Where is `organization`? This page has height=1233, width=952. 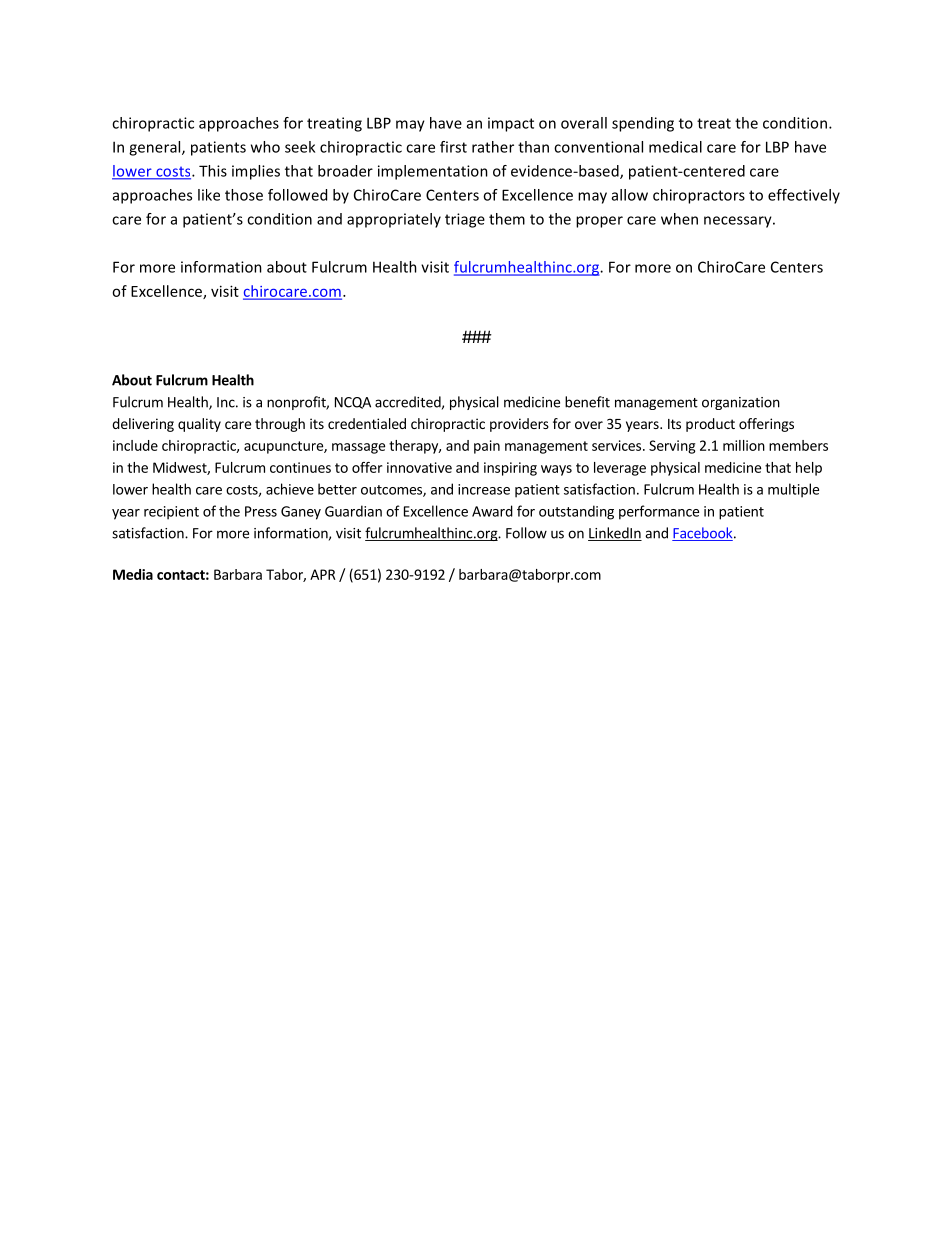
organization is located at coordinates (741, 403).
